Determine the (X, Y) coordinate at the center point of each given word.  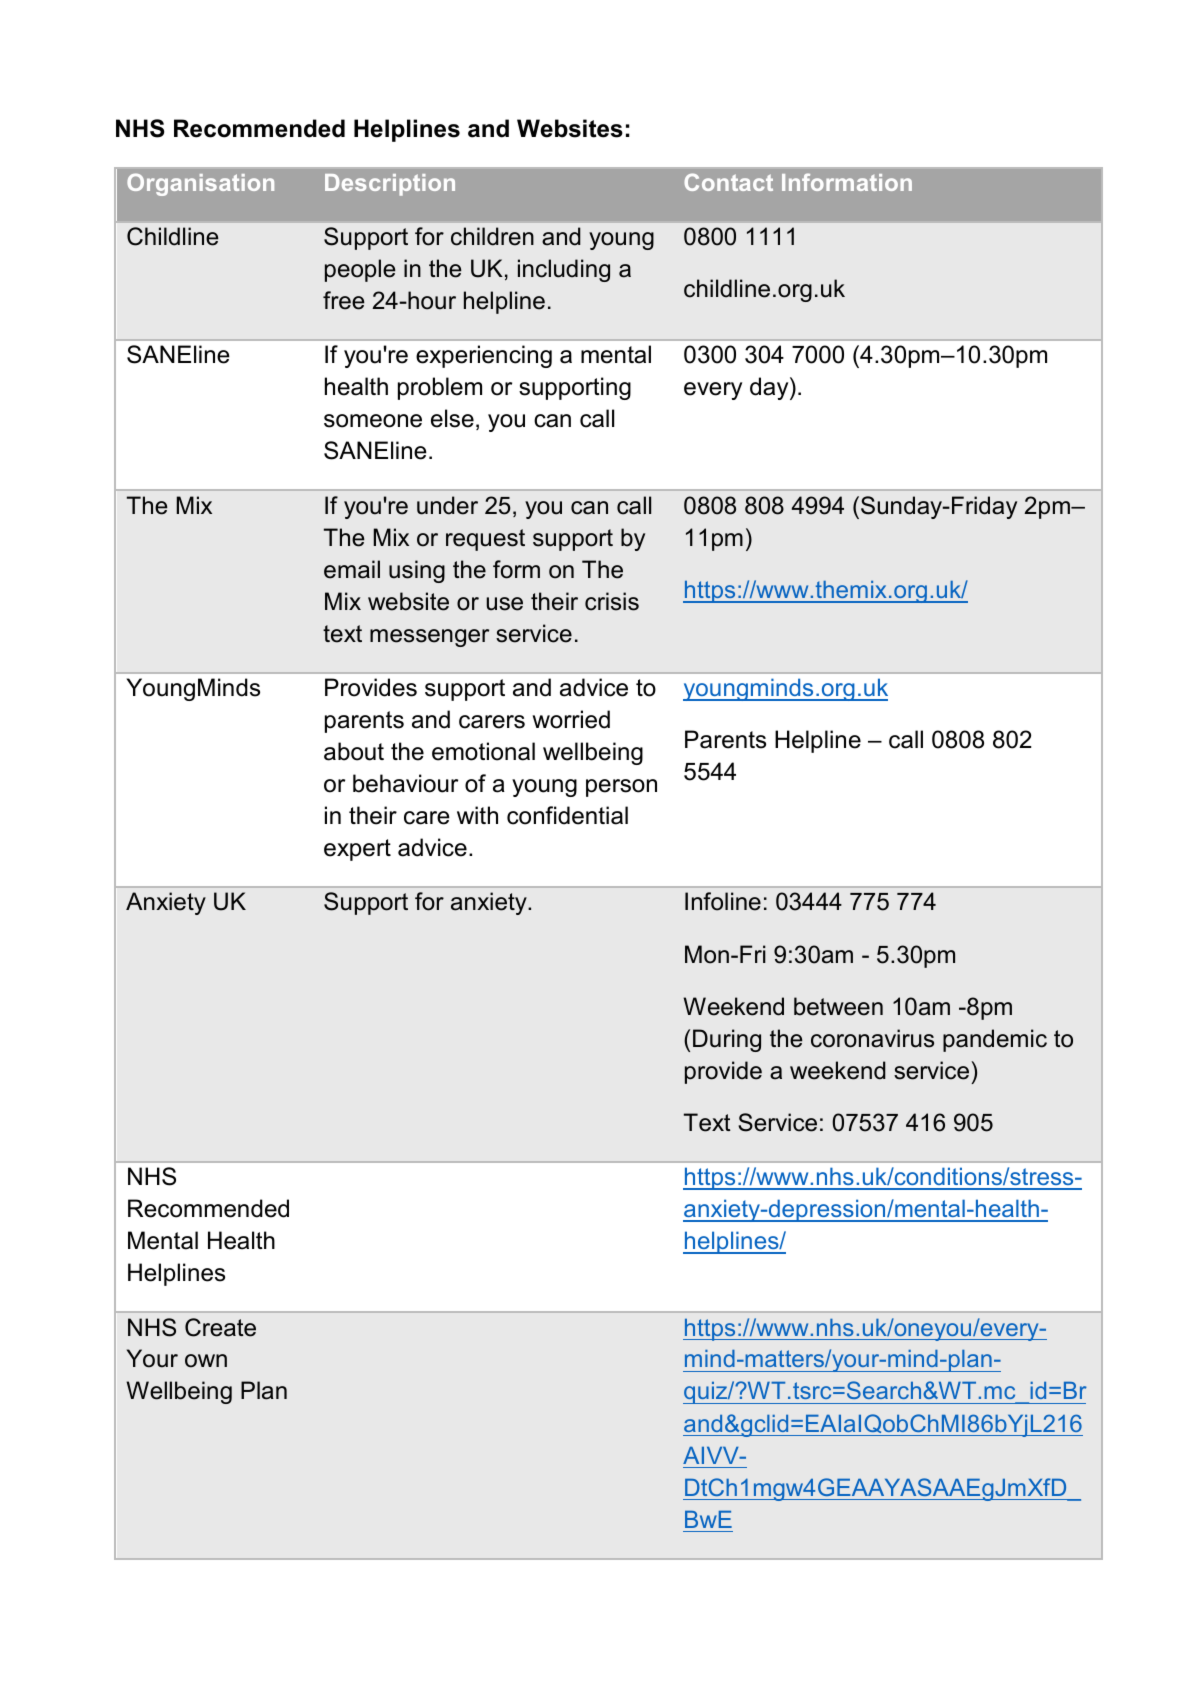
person (621, 788)
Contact (728, 182)
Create (220, 1327)
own (206, 1361)
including (564, 270)
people (360, 270)
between (838, 1006)
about (354, 751)
